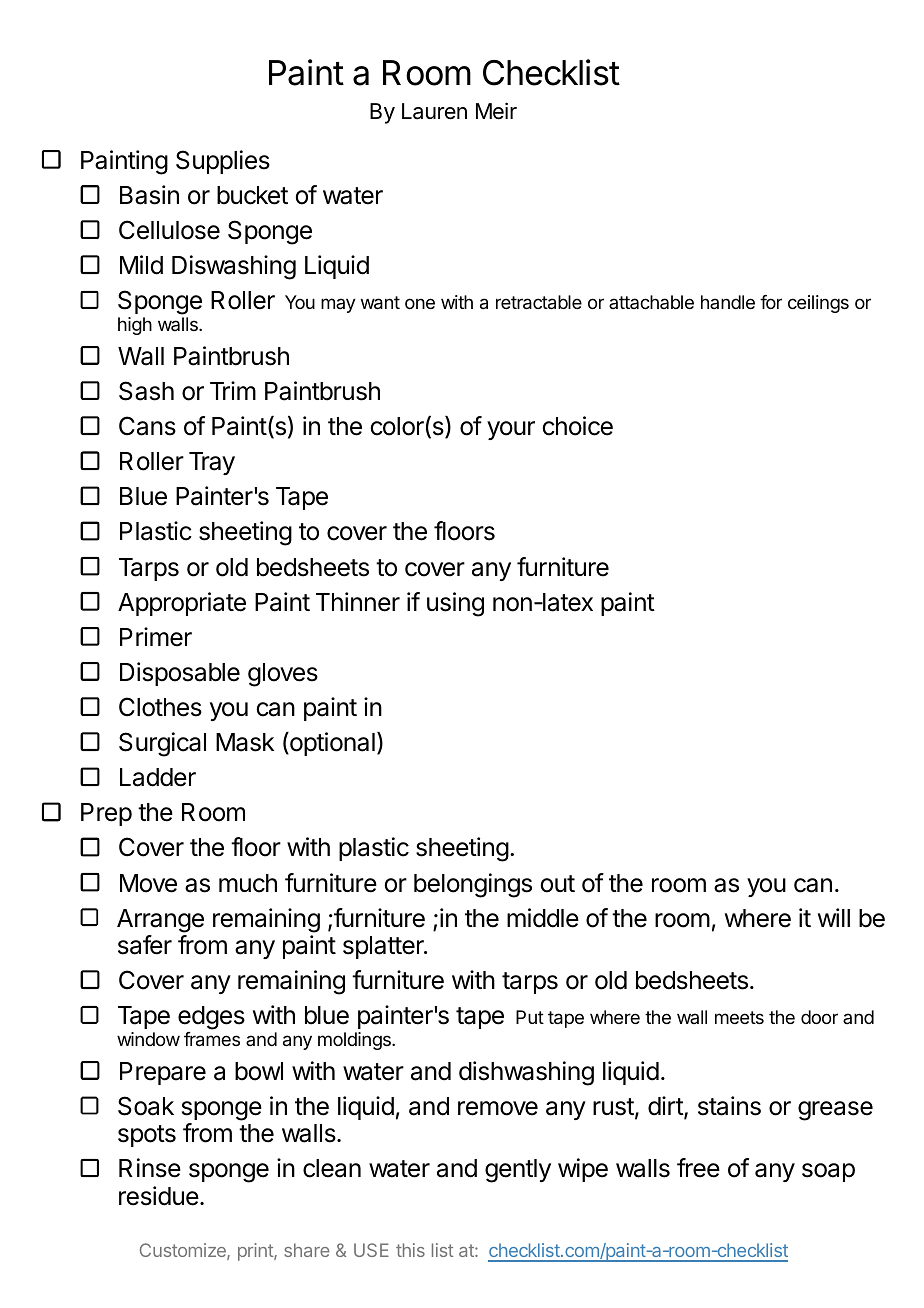  I want to click on print, so click(256, 1252).
